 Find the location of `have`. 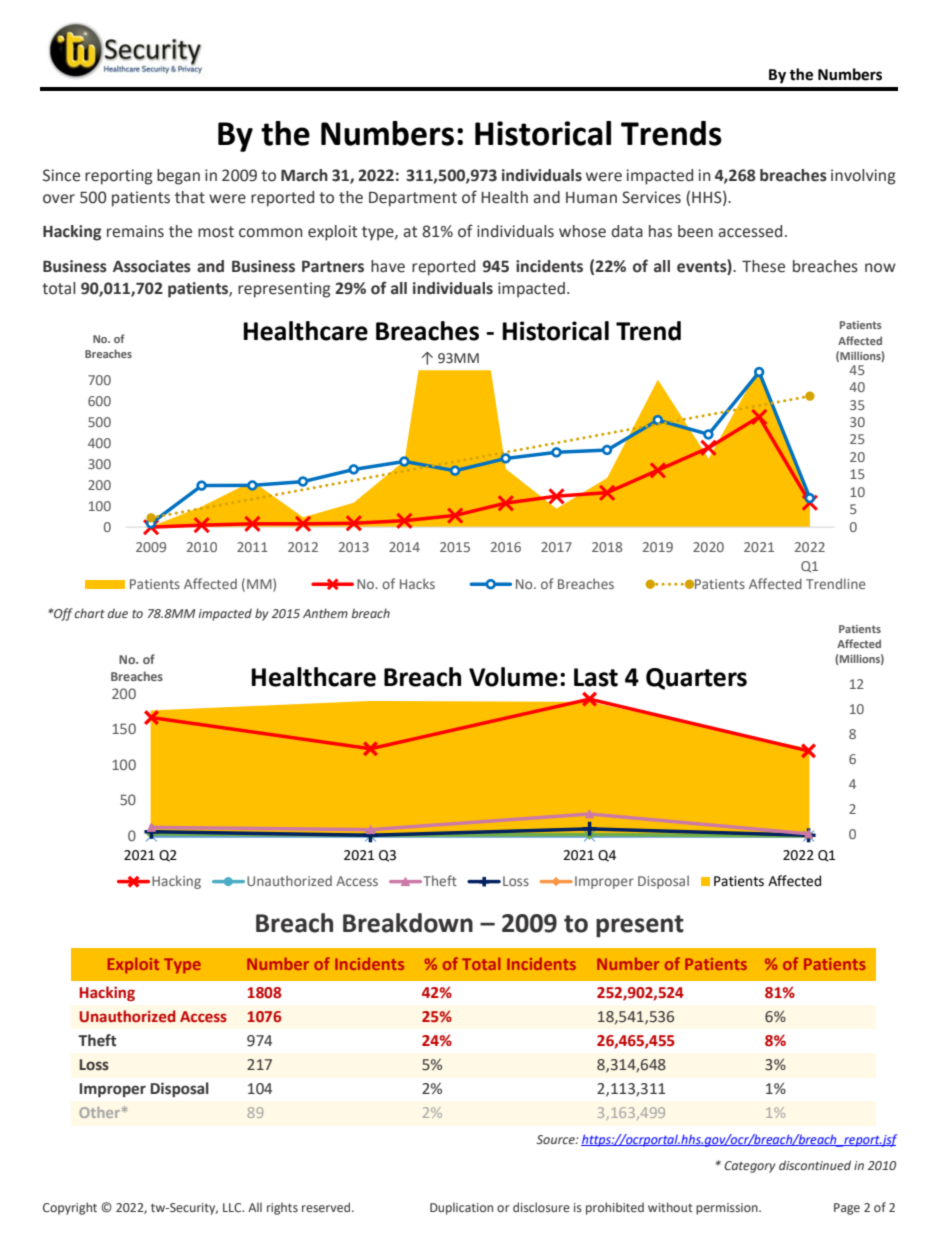

have is located at coordinates (388, 266).
